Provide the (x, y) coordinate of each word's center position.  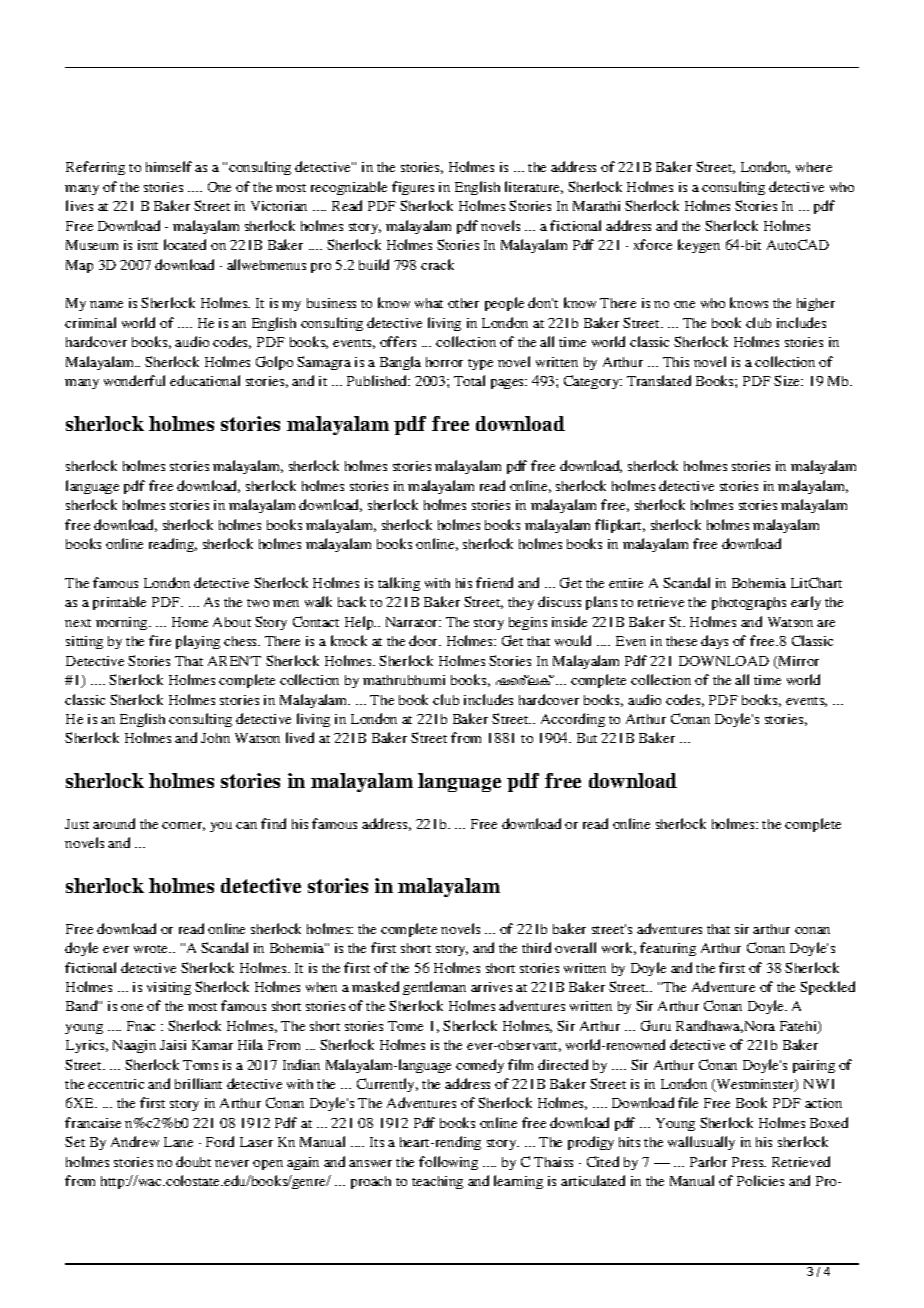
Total (469, 380)
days (714, 642)
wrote (152, 949)
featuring (668, 949)
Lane (178, 1142)
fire (160, 640)
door (425, 640)
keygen (699, 246)
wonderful (134, 380)
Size (788, 380)
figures (413, 188)
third (536, 947)
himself (169, 166)
